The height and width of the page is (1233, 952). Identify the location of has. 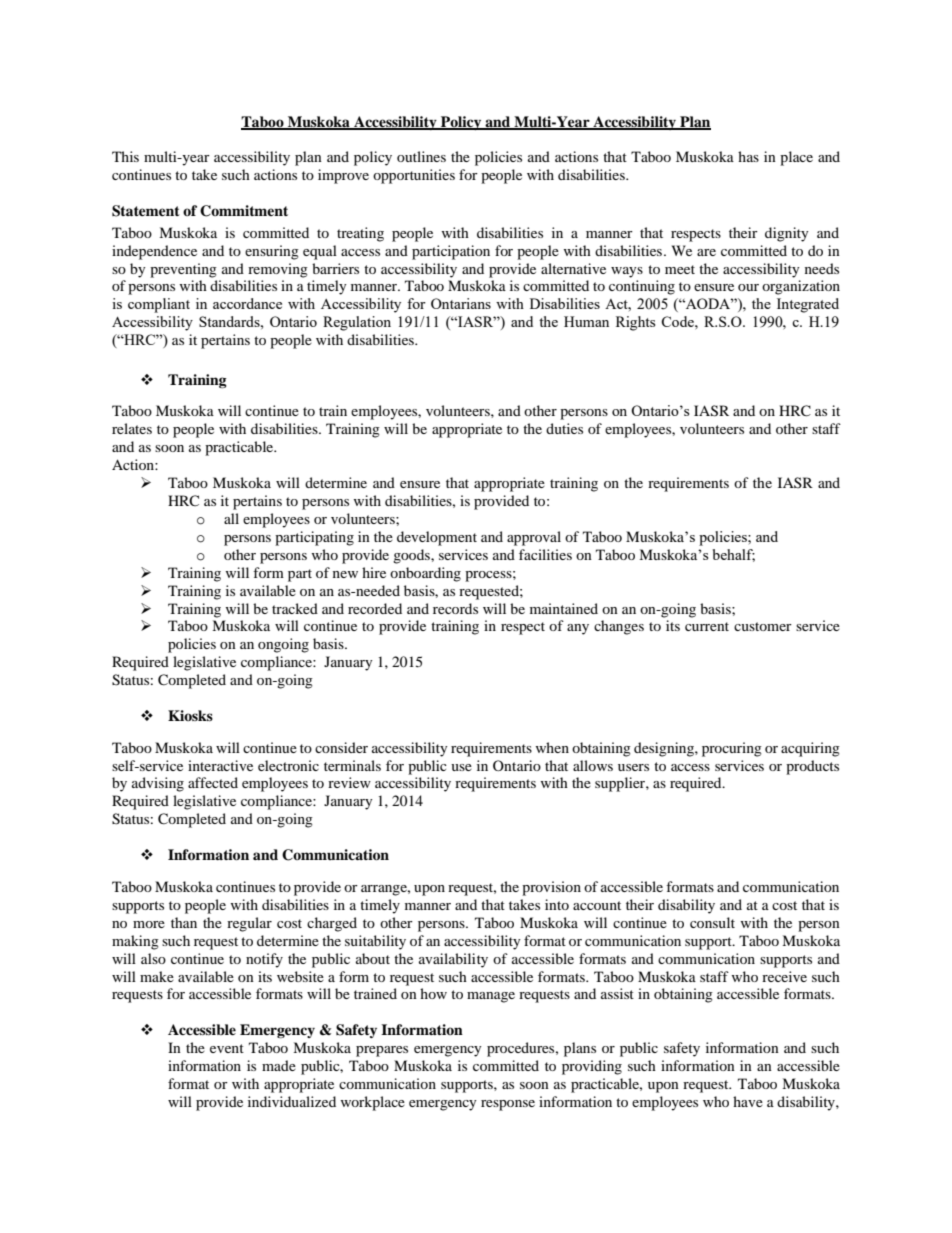
(748, 156).
